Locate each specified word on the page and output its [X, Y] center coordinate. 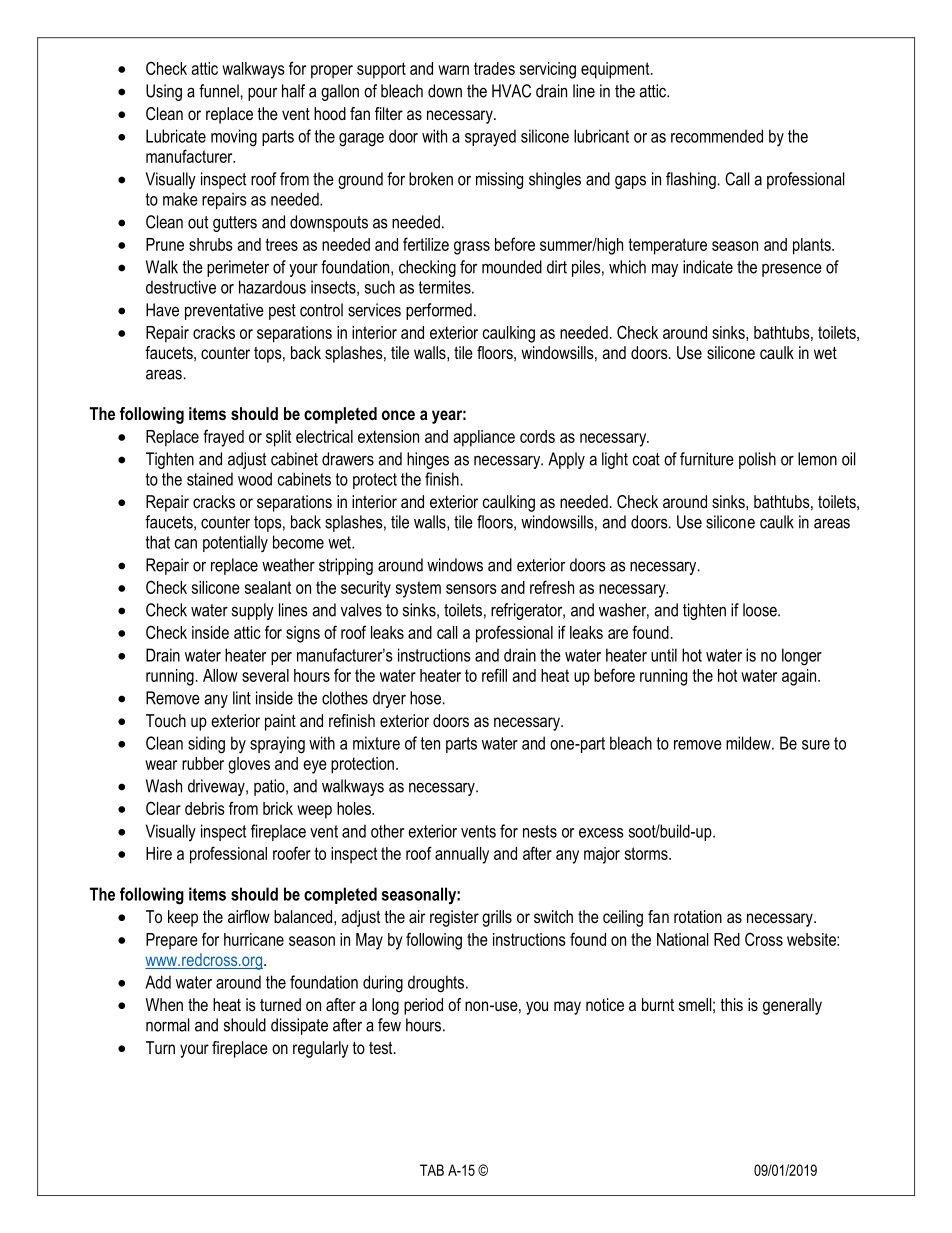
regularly [321, 1049]
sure [816, 745]
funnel [219, 91]
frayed [223, 438]
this [731, 1004]
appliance [484, 438]
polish [757, 460]
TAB [432, 1170]
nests [540, 831]
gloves [249, 765]
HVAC [511, 91]
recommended [717, 136]
